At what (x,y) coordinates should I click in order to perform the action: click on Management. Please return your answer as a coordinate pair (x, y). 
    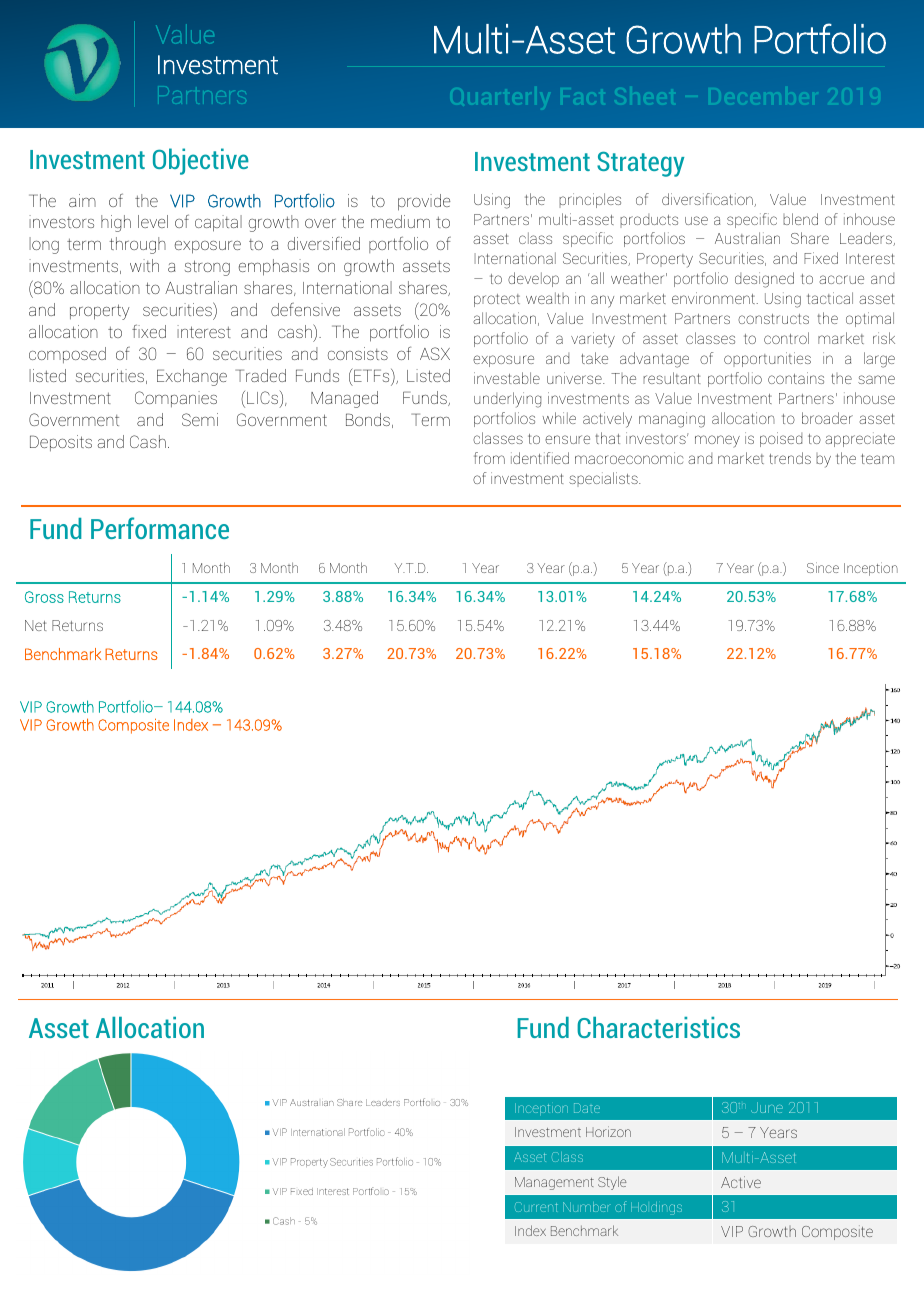
    Looking at the image, I should click on (554, 1183).
